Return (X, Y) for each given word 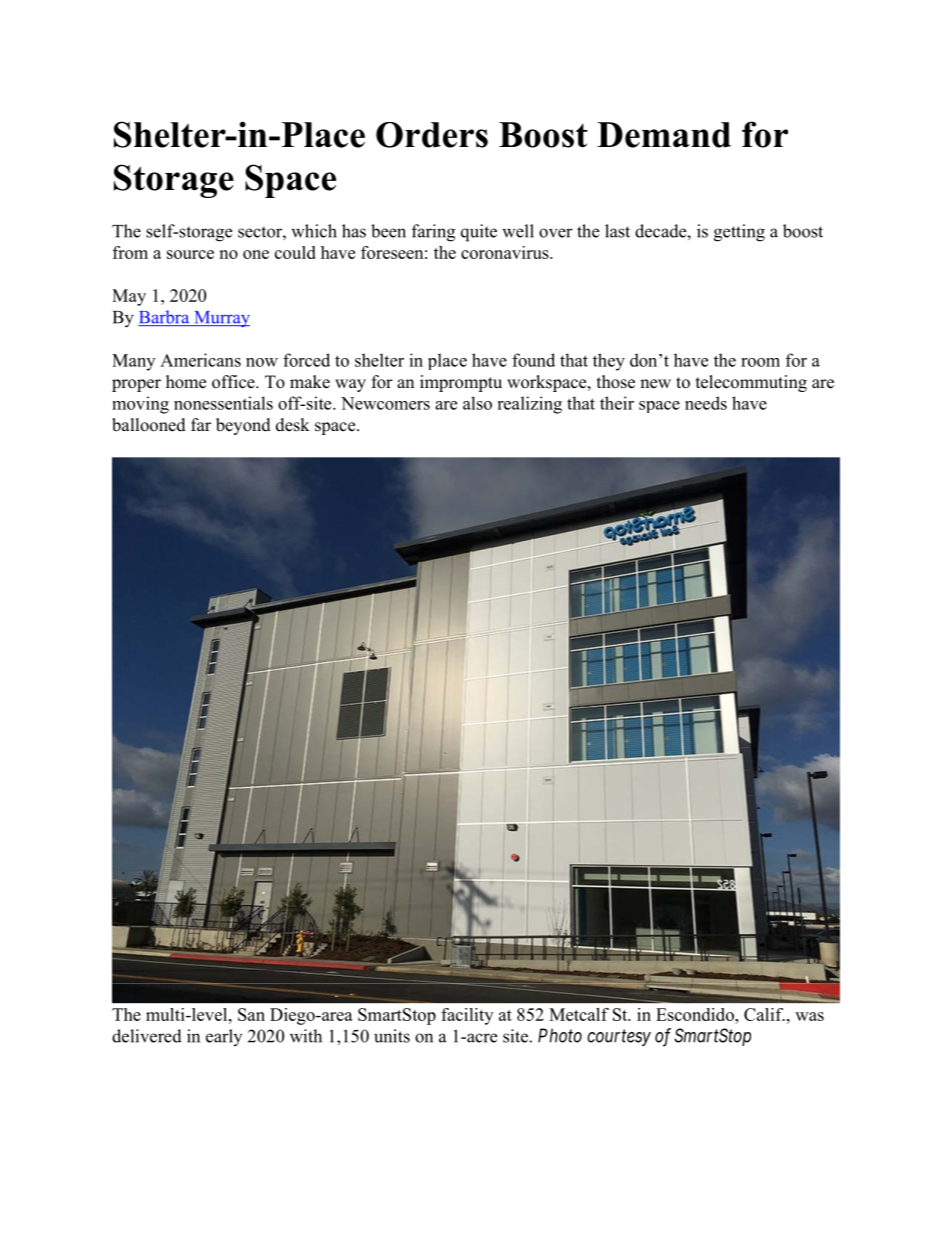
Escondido (696, 1014)
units (392, 1036)
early (224, 1037)
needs (706, 403)
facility (467, 1016)
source (190, 254)
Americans (200, 360)
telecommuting (751, 383)
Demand (664, 135)
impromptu (461, 383)
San (251, 1014)
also (477, 403)
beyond (243, 426)
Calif (764, 1014)
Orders (432, 135)
